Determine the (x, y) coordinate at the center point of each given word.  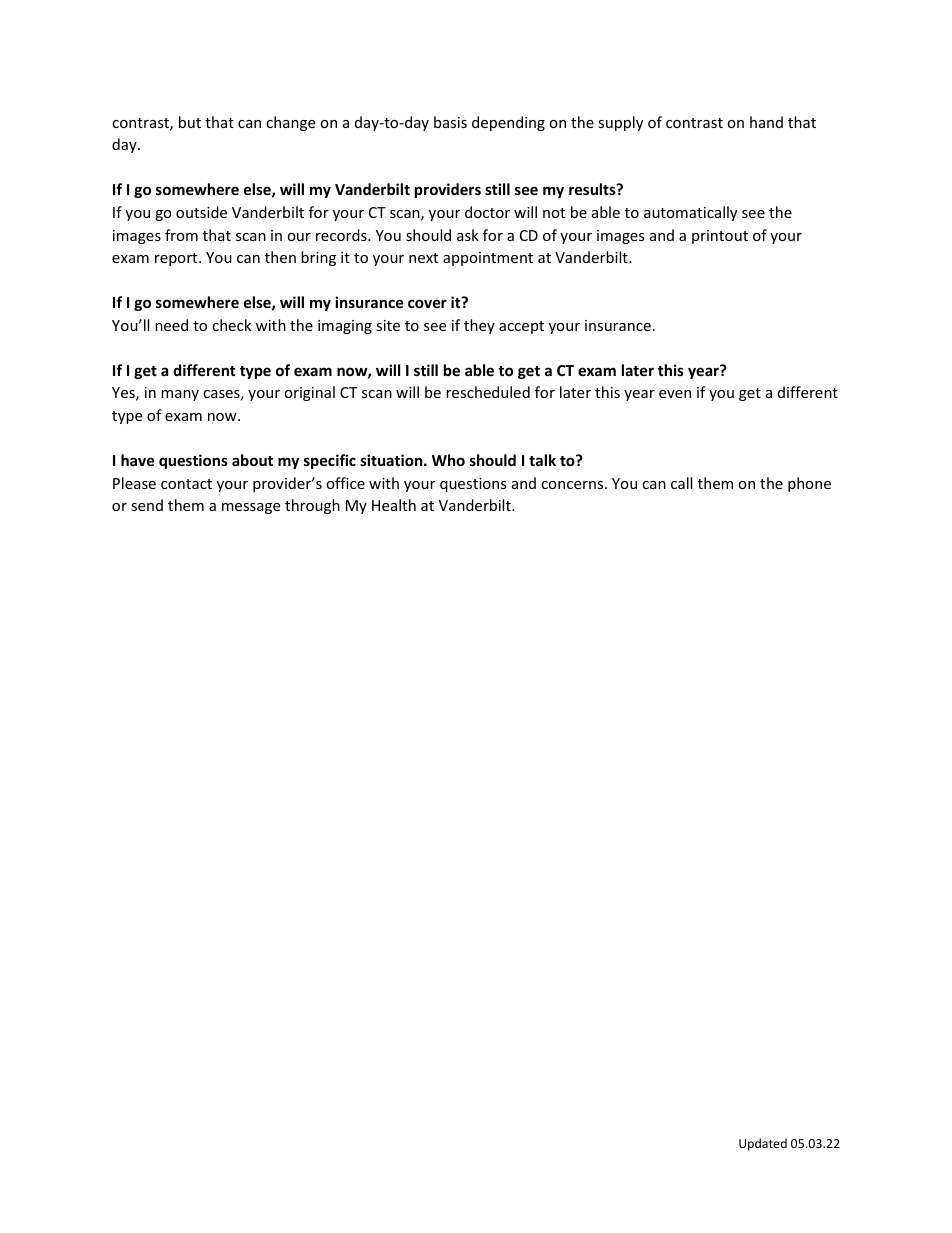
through (312, 506)
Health (394, 505)
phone (809, 484)
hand (766, 122)
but (190, 122)
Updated (763, 1144)
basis (450, 122)
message (251, 508)
